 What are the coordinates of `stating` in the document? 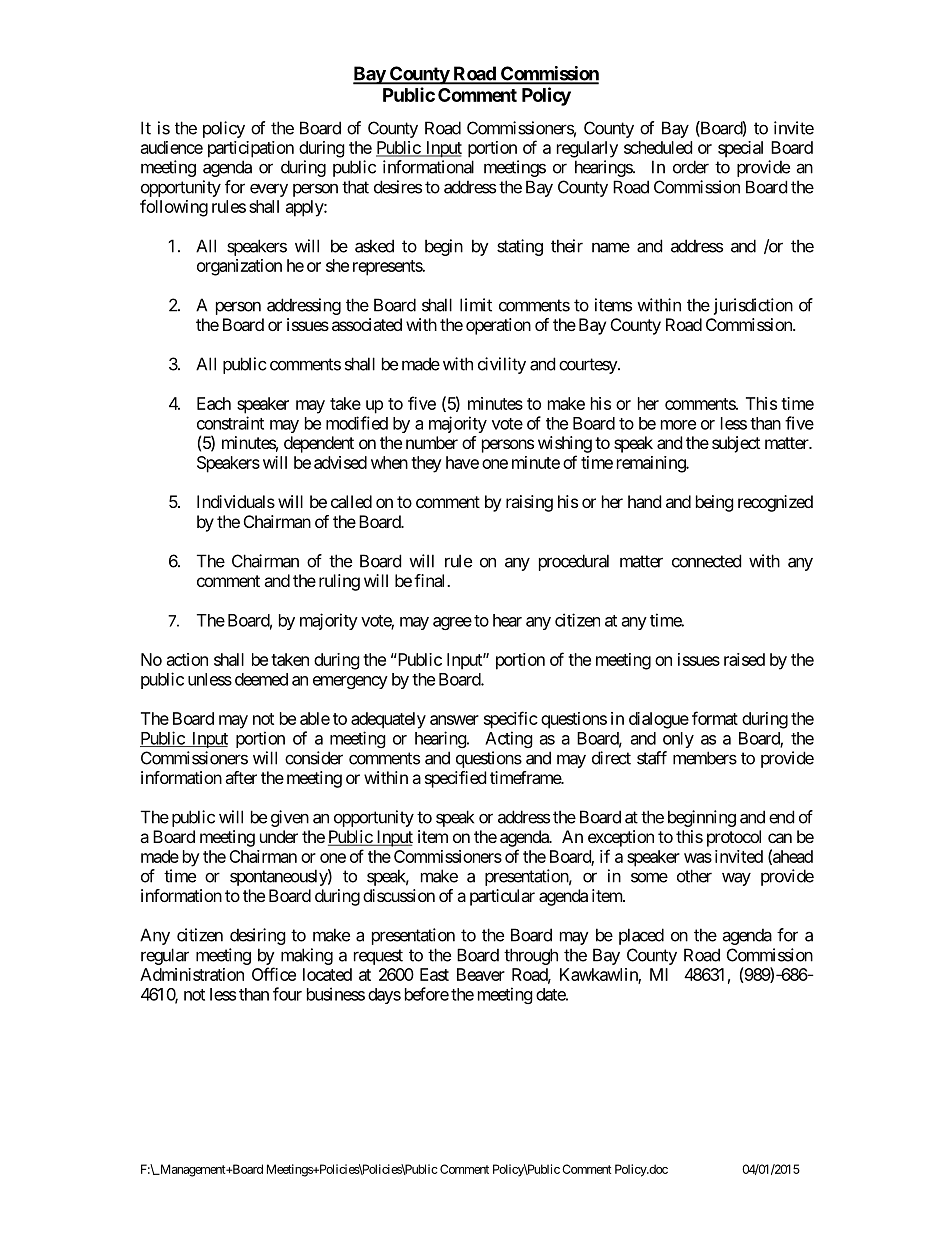 It's located at (520, 247).
